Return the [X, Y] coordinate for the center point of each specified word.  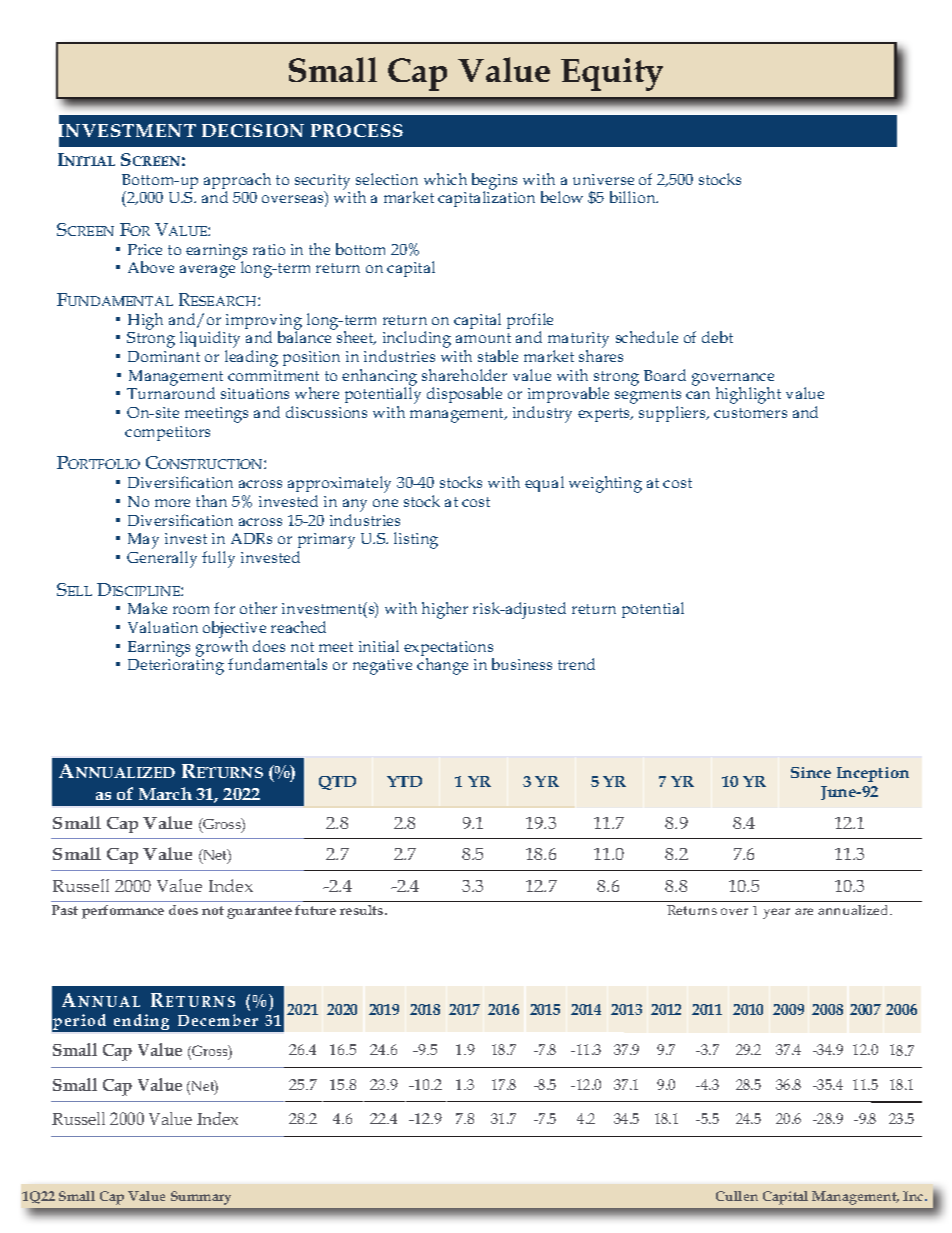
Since [811, 772]
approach [237, 182]
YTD [404, 781]
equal [544, 484]
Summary [201, 1198]
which [445, 179]
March [165, 793]
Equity [612, 74]
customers [750, 413]
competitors [167, 433]
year [776, 913]
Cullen [737, 1196]
